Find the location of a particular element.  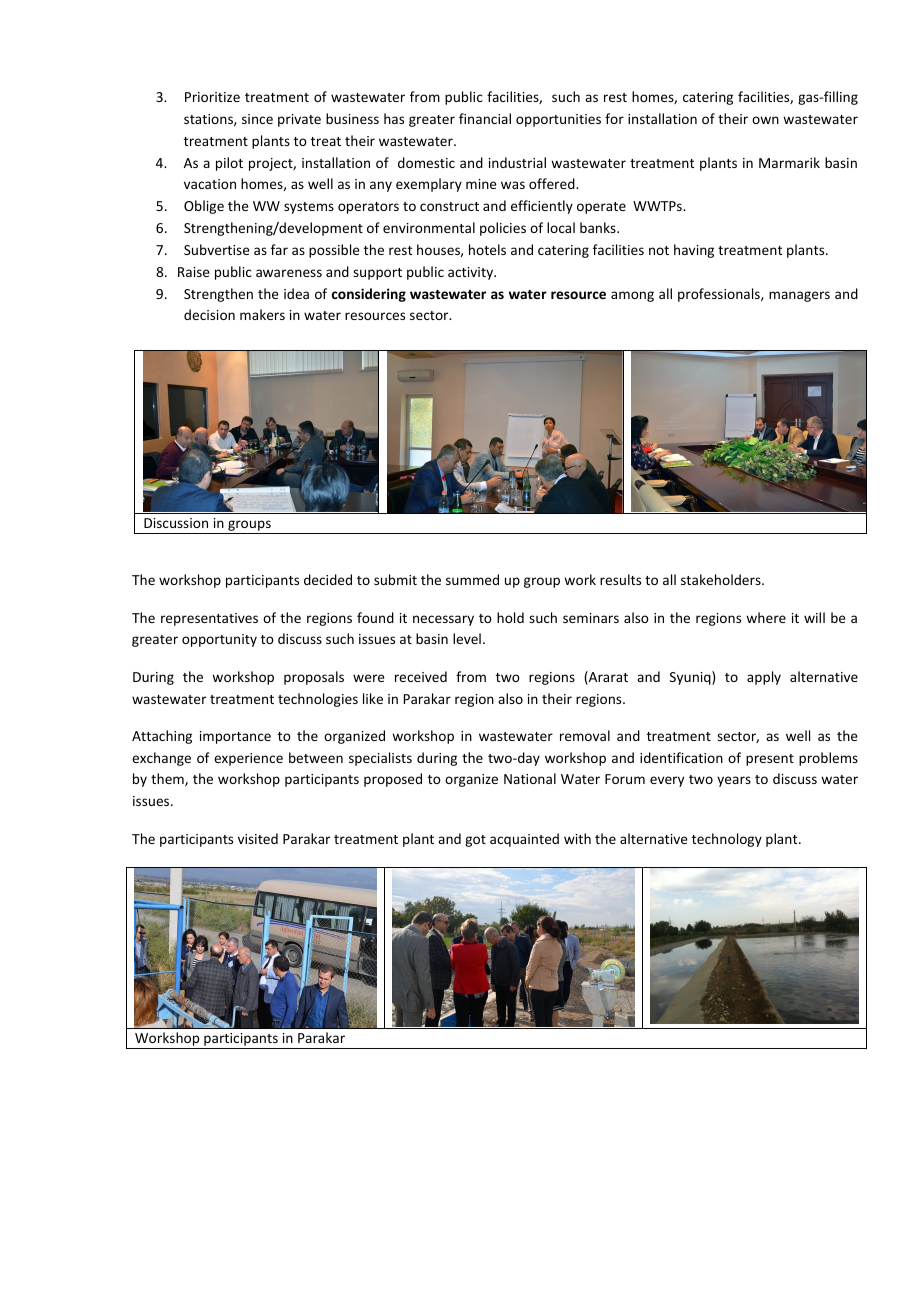

where is located at coordinates (766, 617).
